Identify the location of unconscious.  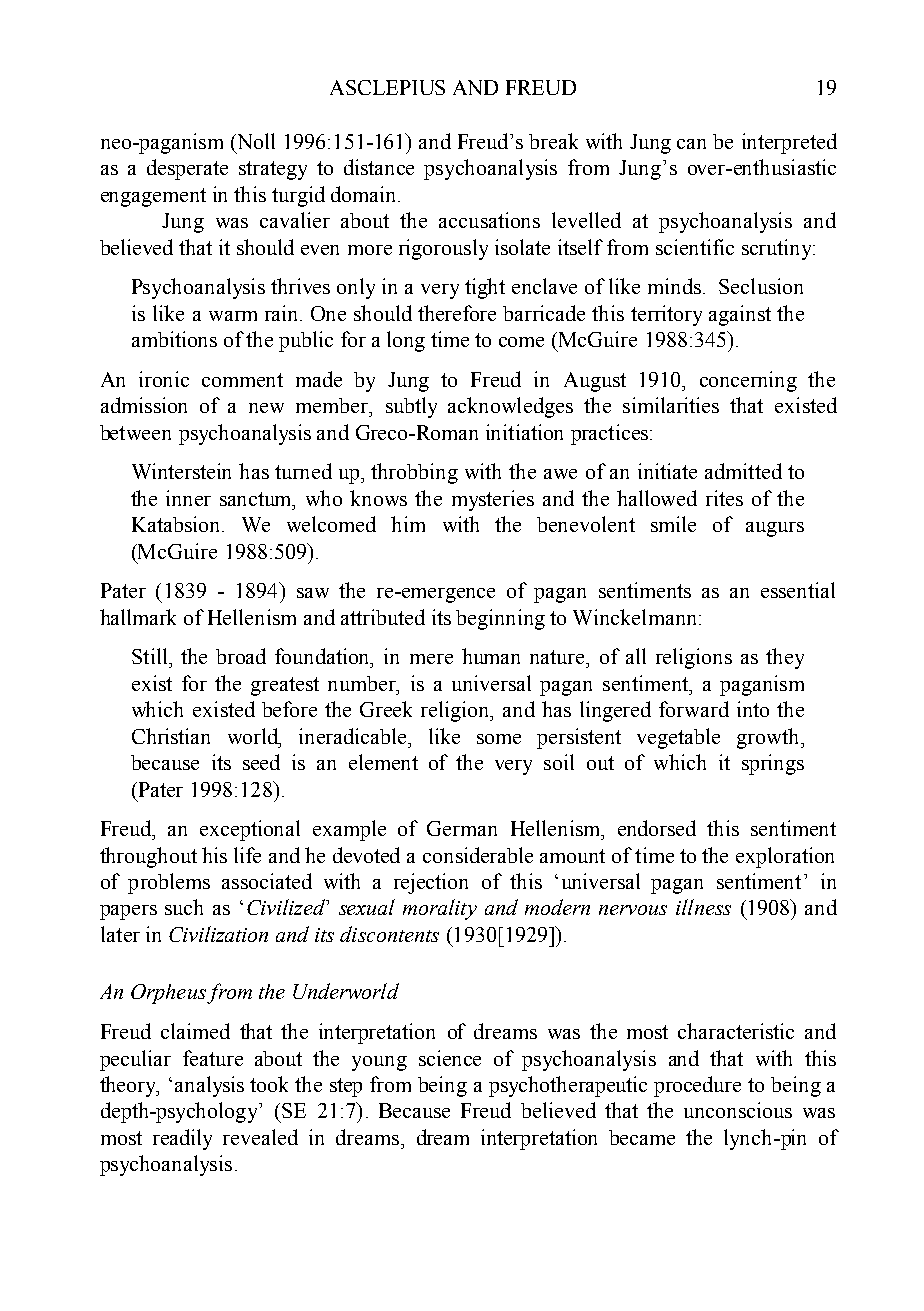
(738, 1110).
